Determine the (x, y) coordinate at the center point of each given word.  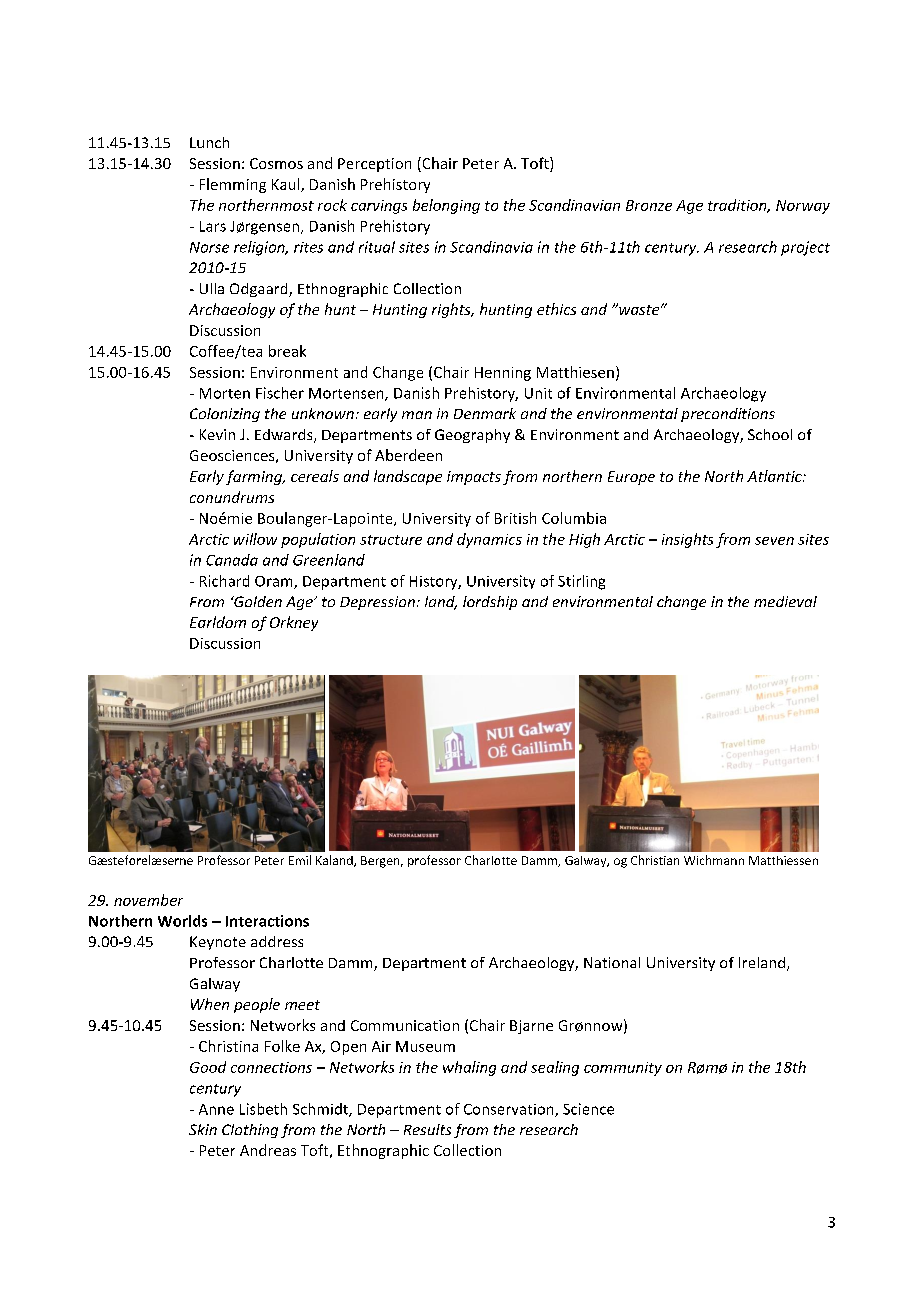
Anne (216, 1109)
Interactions (267, 921)
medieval (785, 601)
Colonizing (225, 415)
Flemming (233, 185)
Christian (655, 860)
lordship (490, 603)
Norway (803, 207)
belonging (446, 206)
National (612, 962)
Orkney (294, 623)
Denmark (485, 413)
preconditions (728, 415)
